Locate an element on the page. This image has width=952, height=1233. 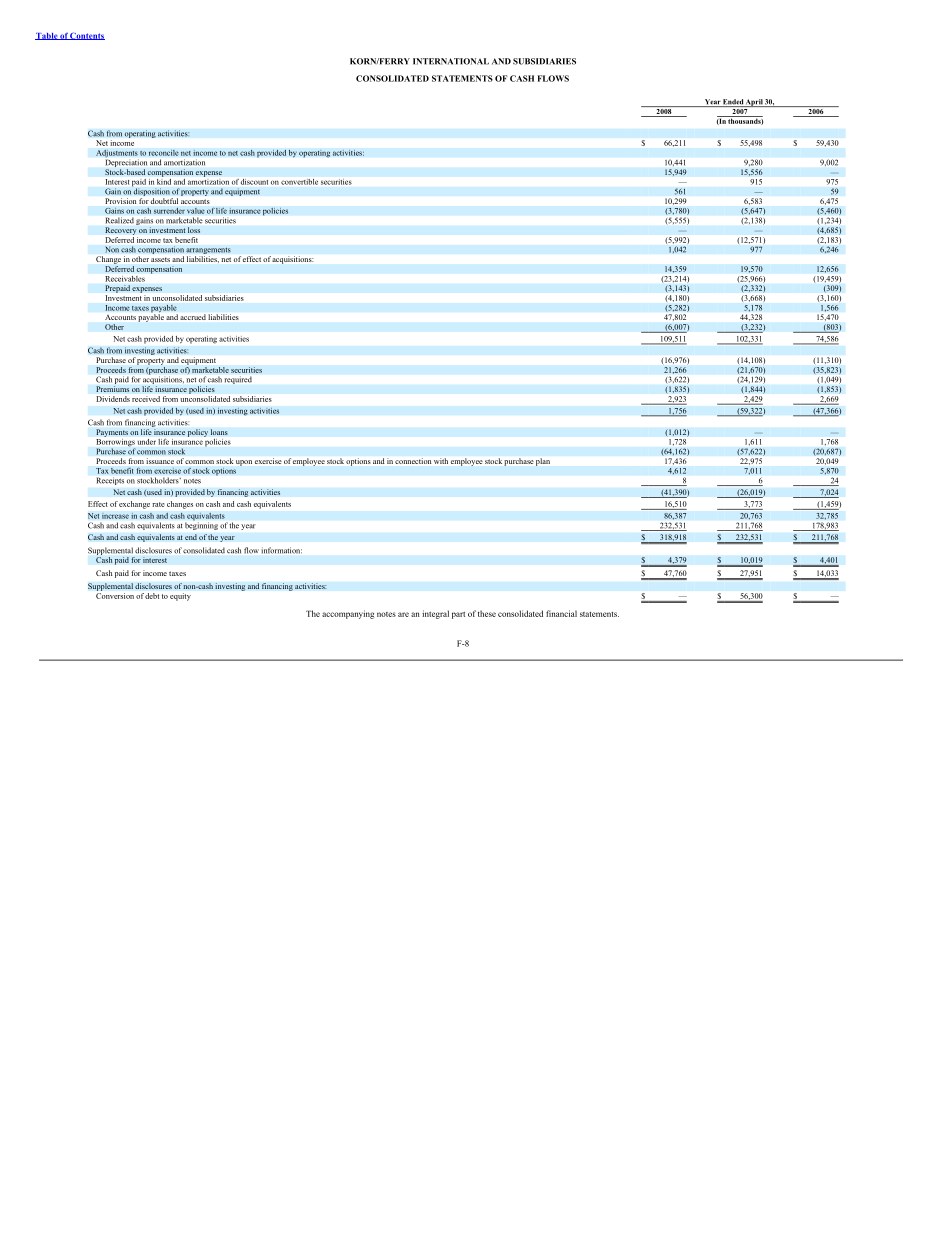
Ended is located at coordinates (733, 103).
